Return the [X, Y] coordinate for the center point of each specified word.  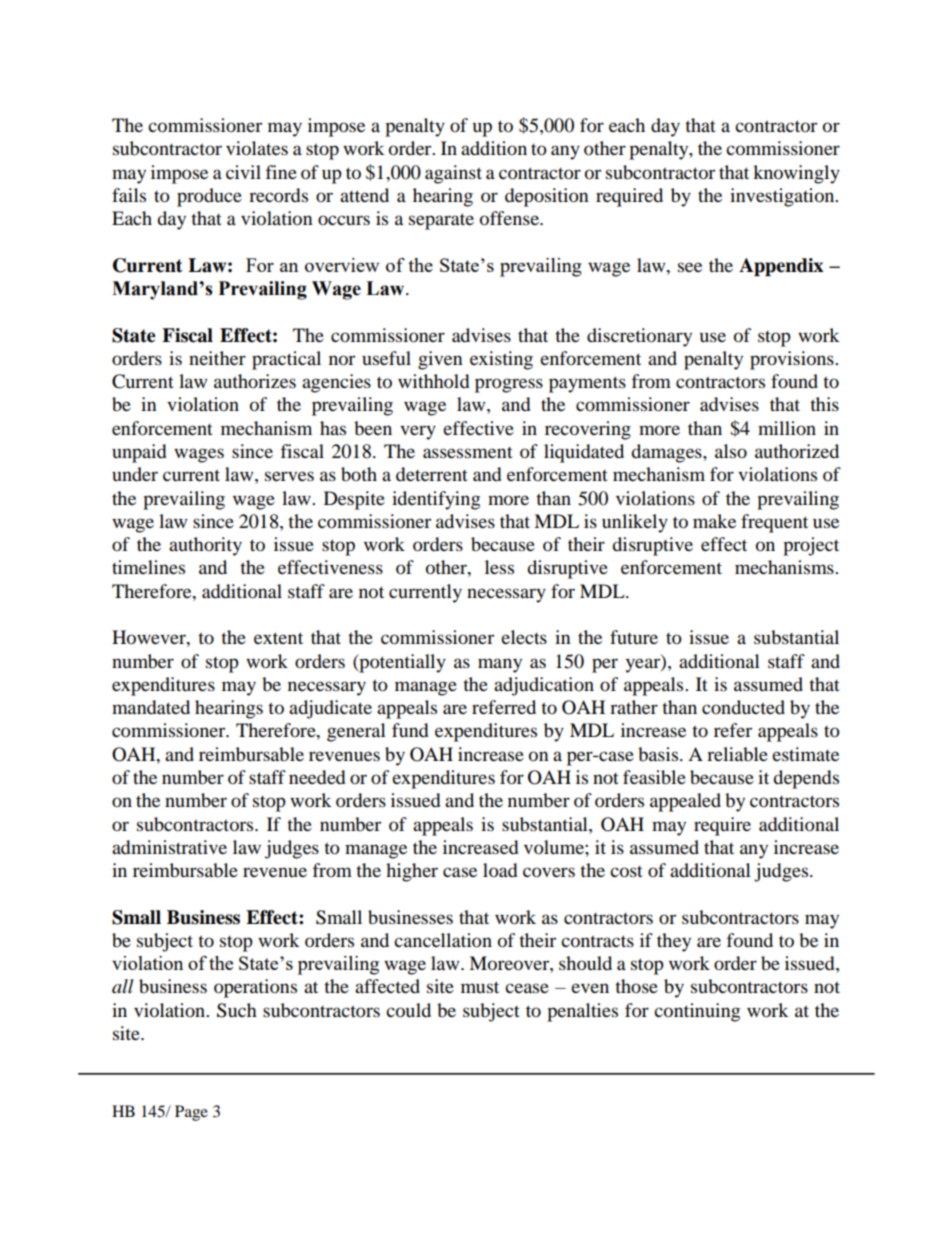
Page [191, 1113]
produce [209, 197]
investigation [783, 197]
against [453, 174]
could [408, 1010]
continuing [697, 1012]
